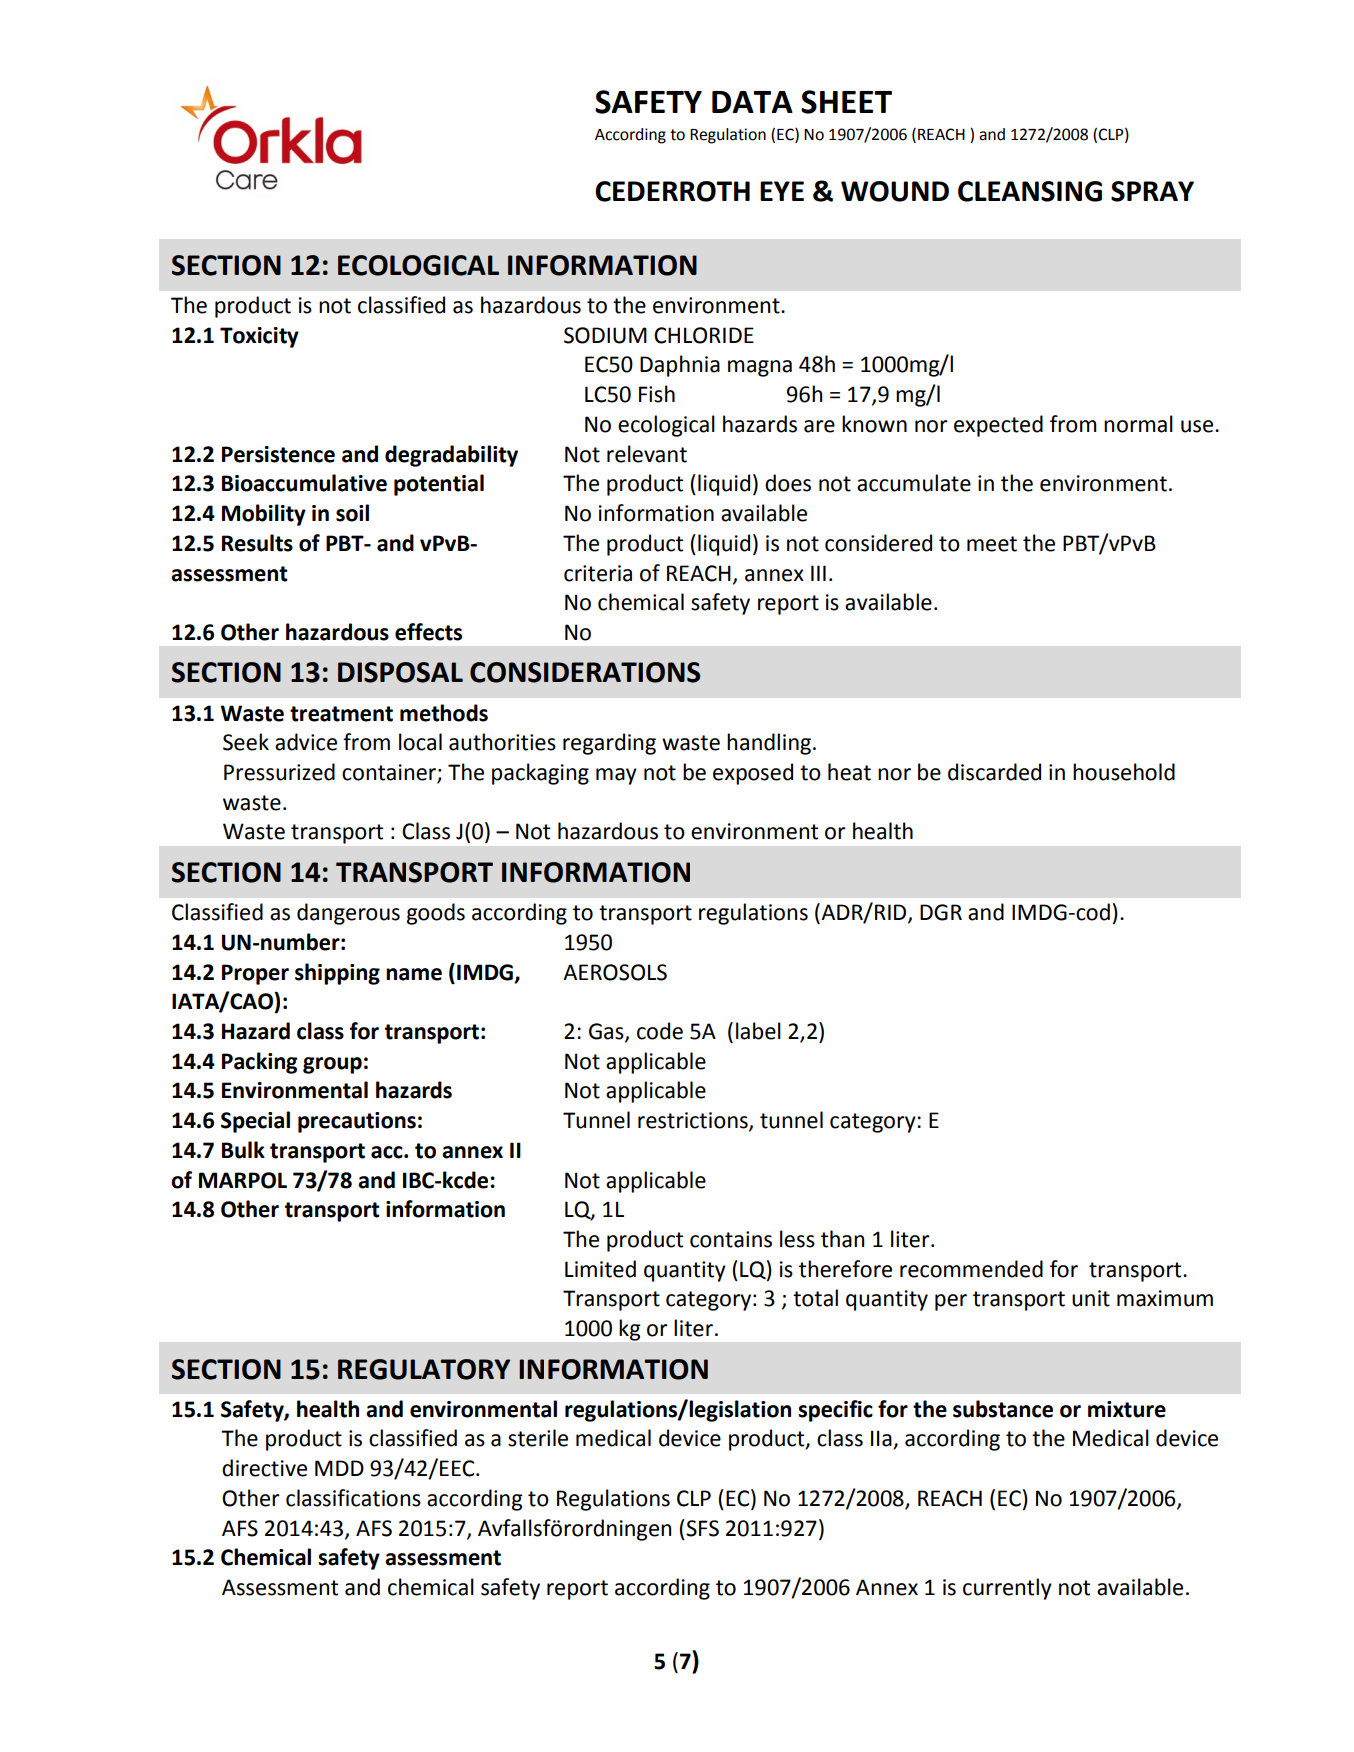  Describe the element at coordinates (701, 1528) in the screenshot. I see `SFS` at that location.
